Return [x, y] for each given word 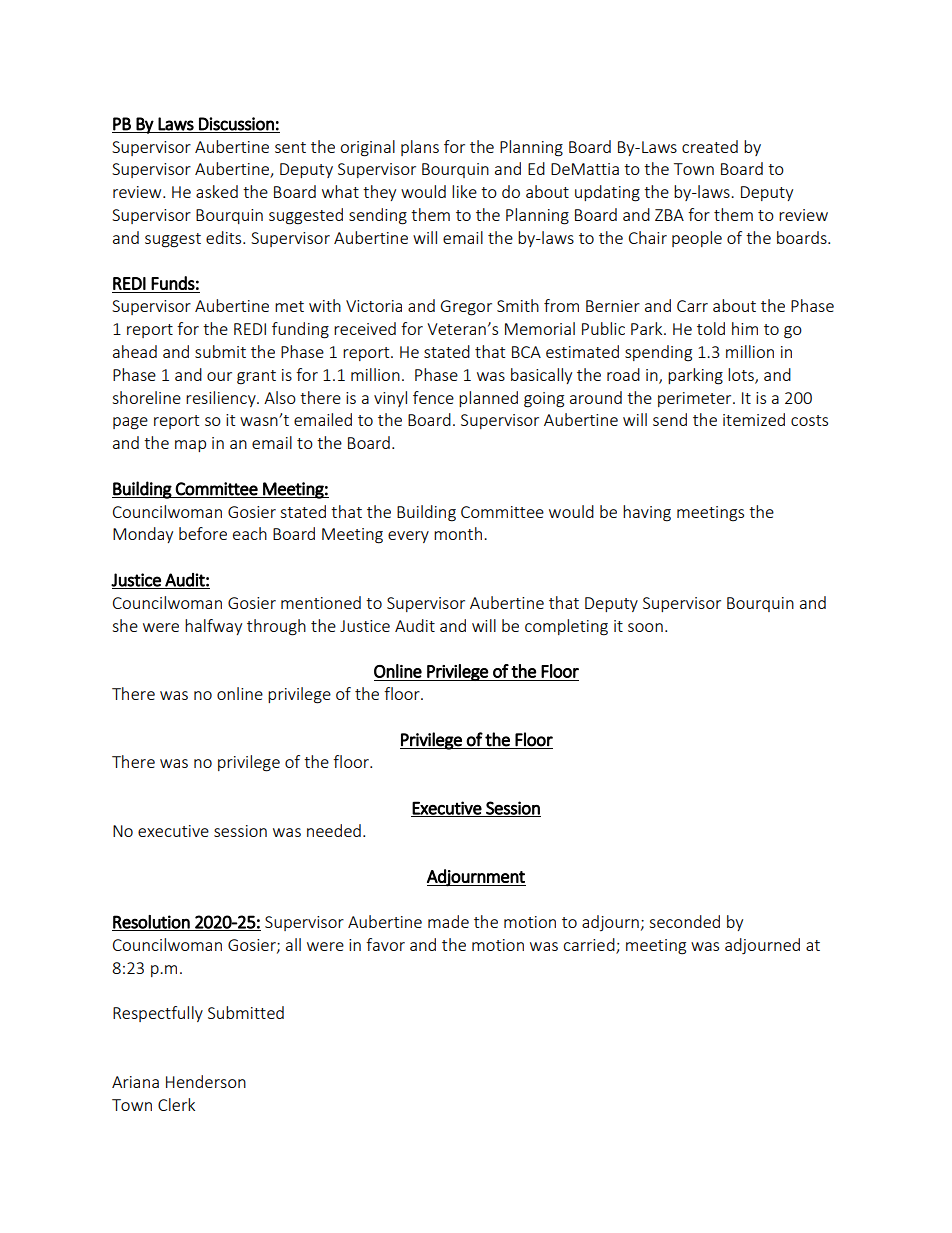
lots [742, 375]
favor [385, 944]
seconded [684, 921]
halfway [213, 627]
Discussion [236, 124]
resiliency [222, 399]
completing [566, 627]
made [448, 921]
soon [645, 627]
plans [420, 148]
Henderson [206, 1081]
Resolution [152, 923]
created [710, 146]
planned [488, 399]
